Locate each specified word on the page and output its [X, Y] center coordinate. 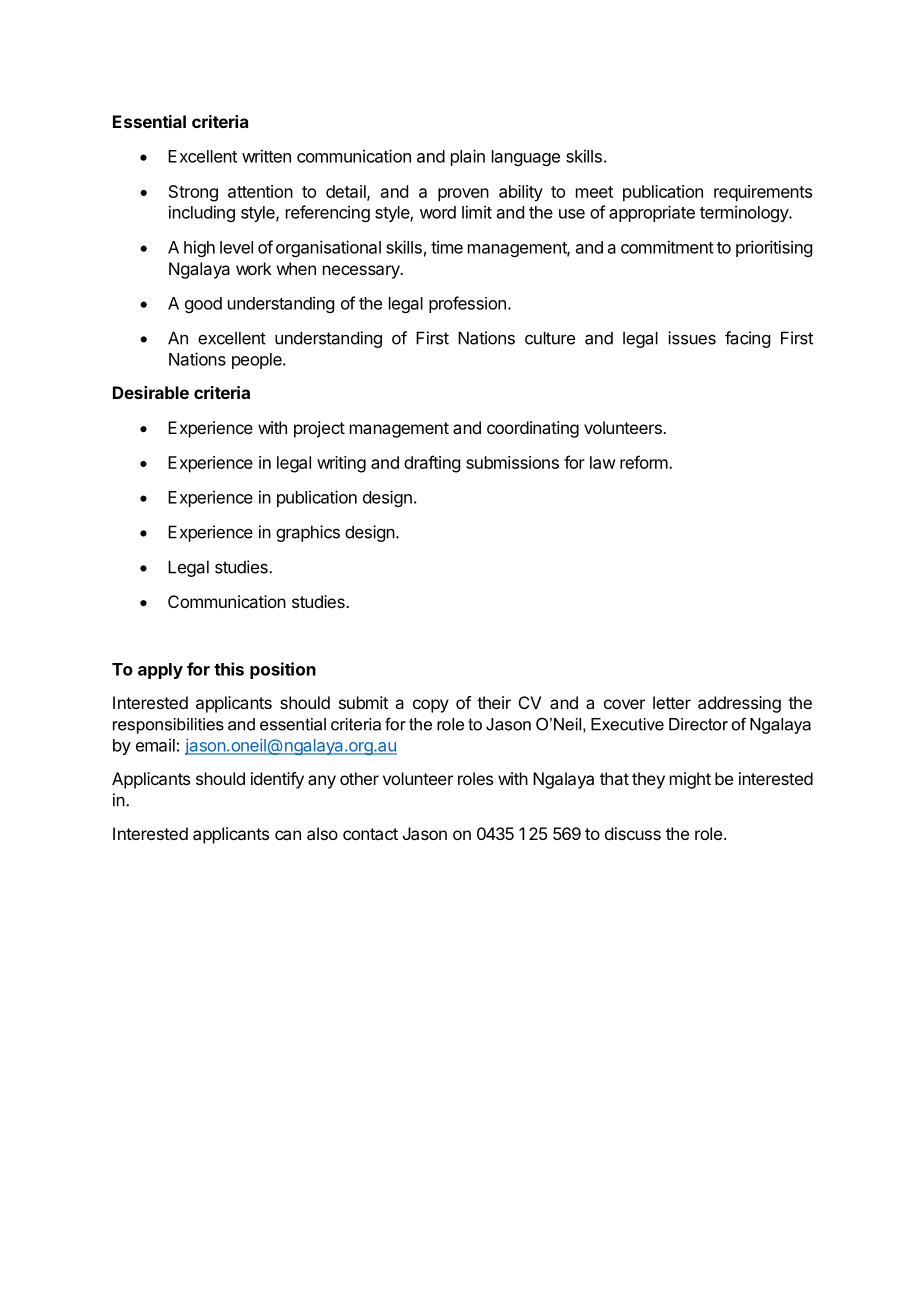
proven [463, 195]
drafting [432, 464]
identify [277, 780]
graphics [308, 533]
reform [644, 462]
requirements [763, 193]
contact [370, 834]
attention [260, 191]
